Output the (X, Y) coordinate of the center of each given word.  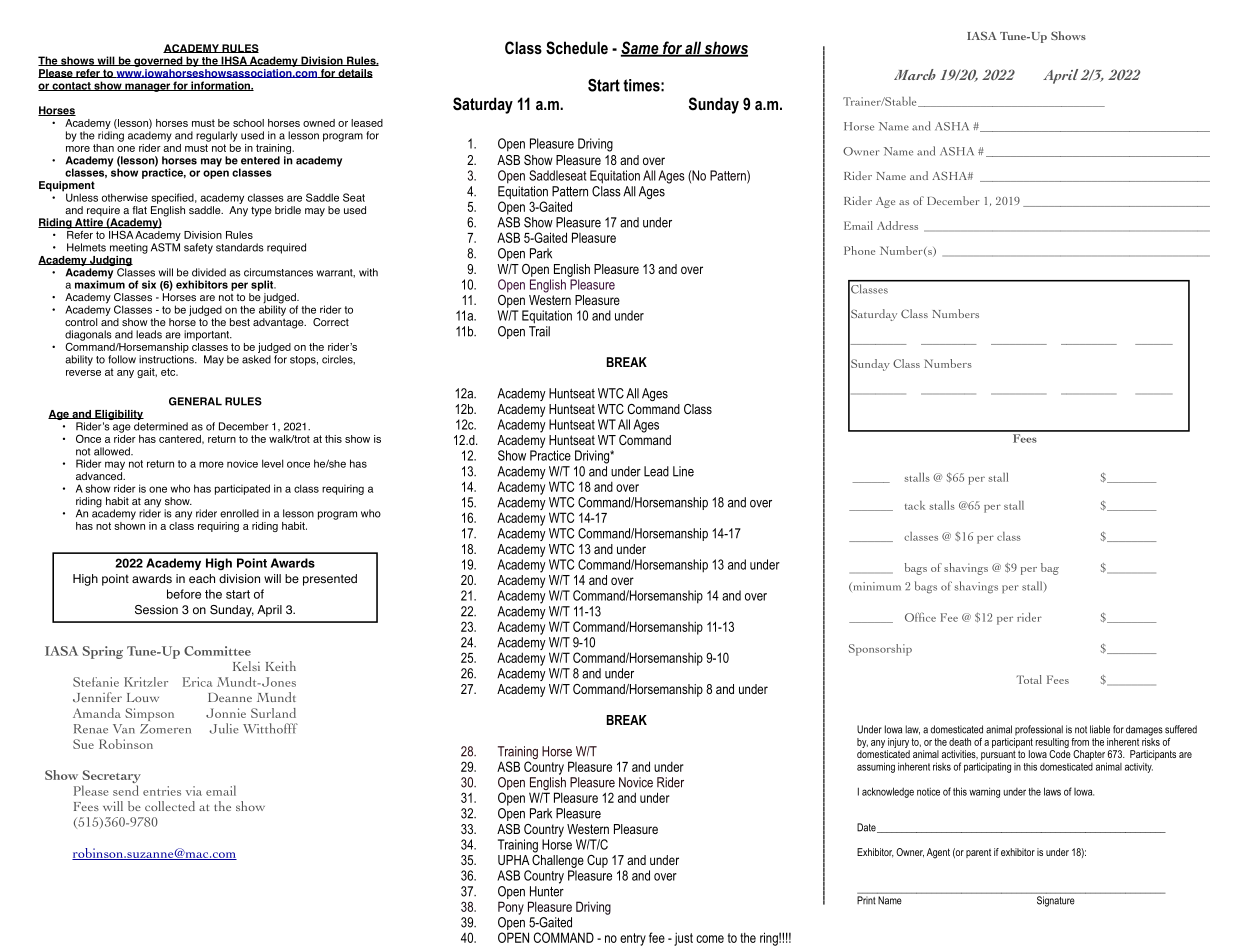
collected (170, 806)
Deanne (230, 697)
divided (209, 272)
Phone (859, 250)
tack (915, 505)
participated (242, 489)
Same (641, 49)
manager (147, 87)
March (915, 74)
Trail (539, 331)
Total (1029, 679)
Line (683, 471)
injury (898, 743)
